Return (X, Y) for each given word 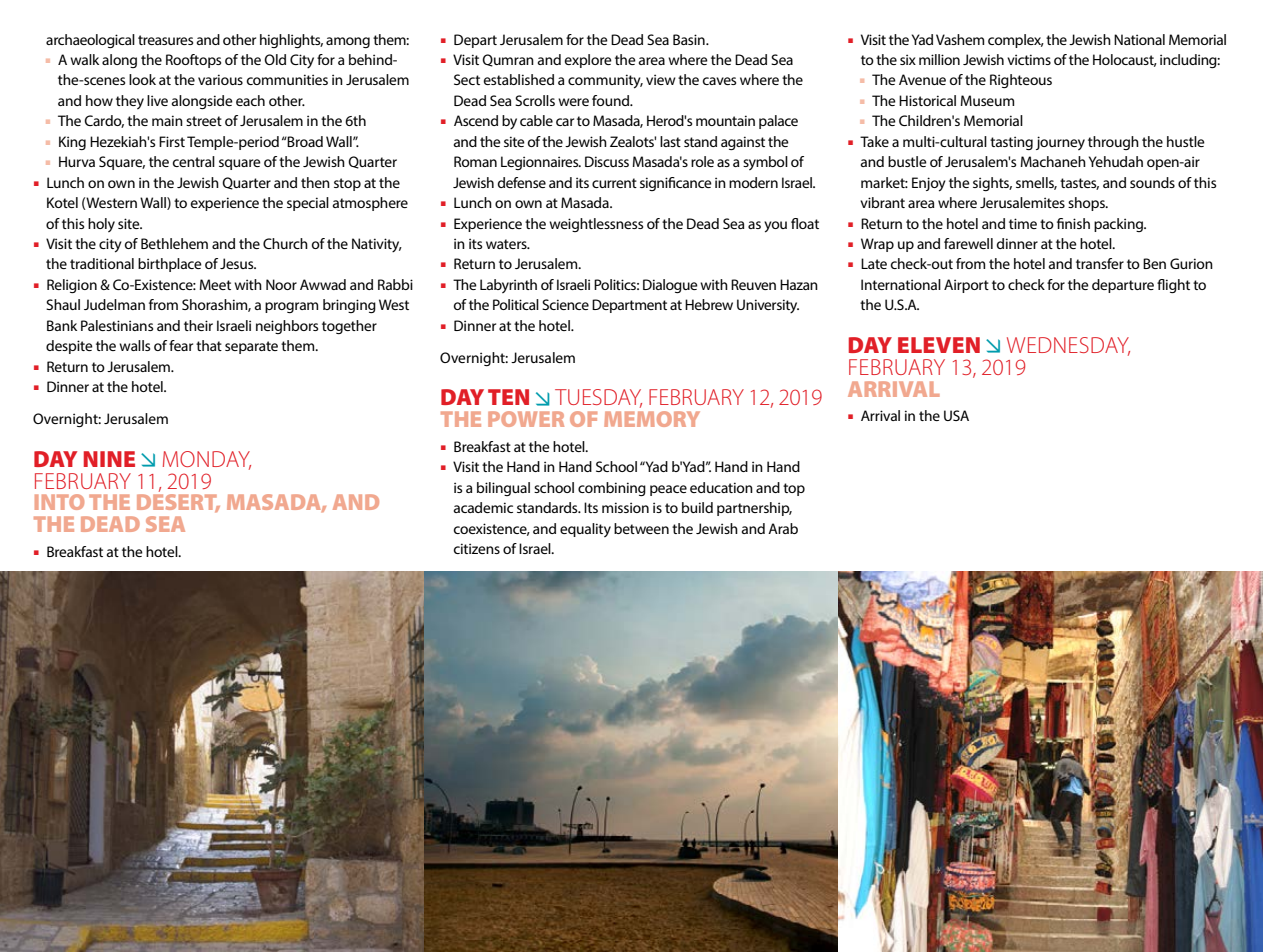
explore (588, 61)
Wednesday (1068, 346)
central (194, 161)
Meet (215, 284)
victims (1029, 59)
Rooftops (193, 61)
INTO (59, 502)
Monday (207, 460)
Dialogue (670, 286)
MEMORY (652, 419)
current (614, 183)
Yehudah (1116, 161)
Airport (966, 286)
